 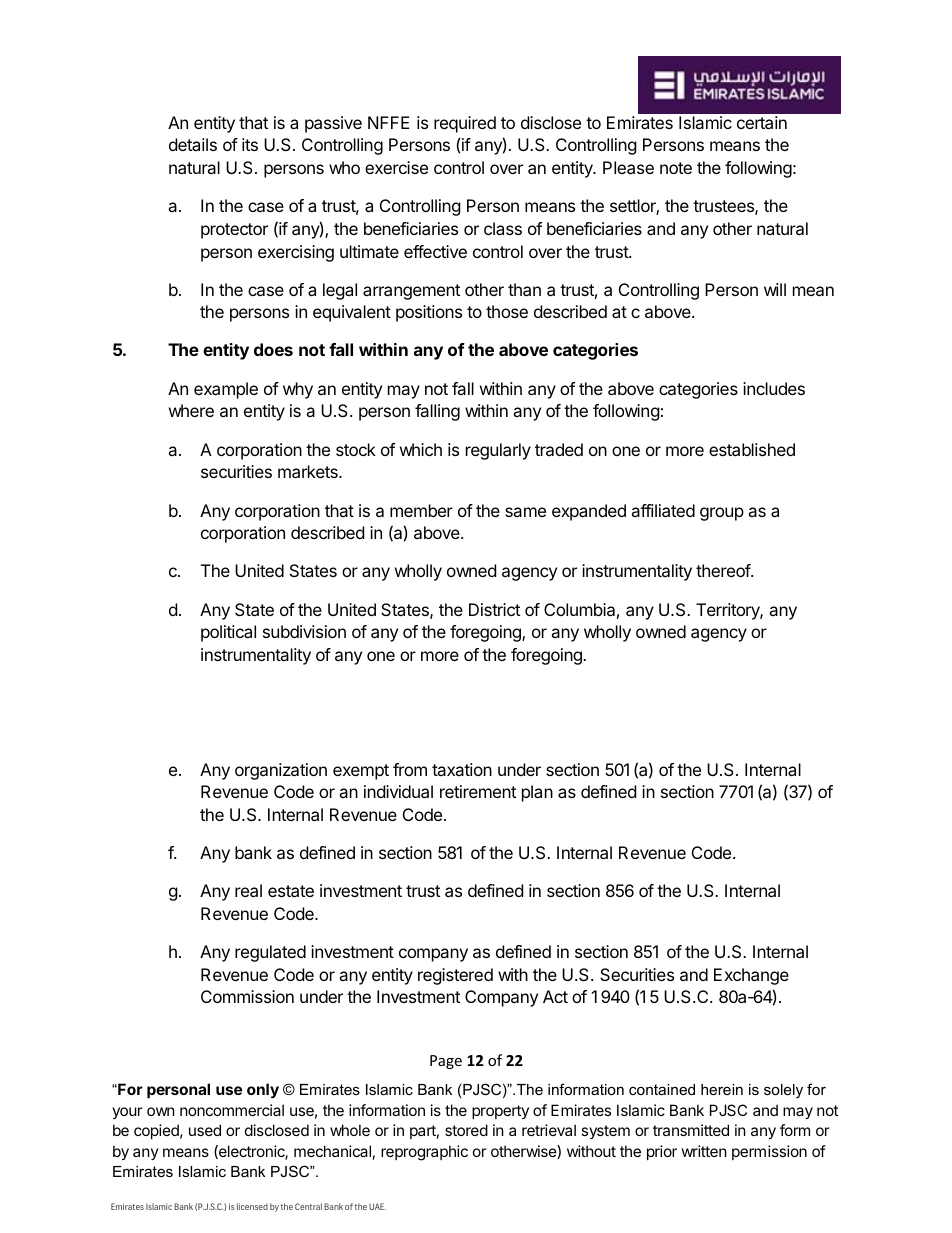 What do you see at coordinates (248, 890) in the screenshot?
I see `real` at bounding box center [248, 890].
